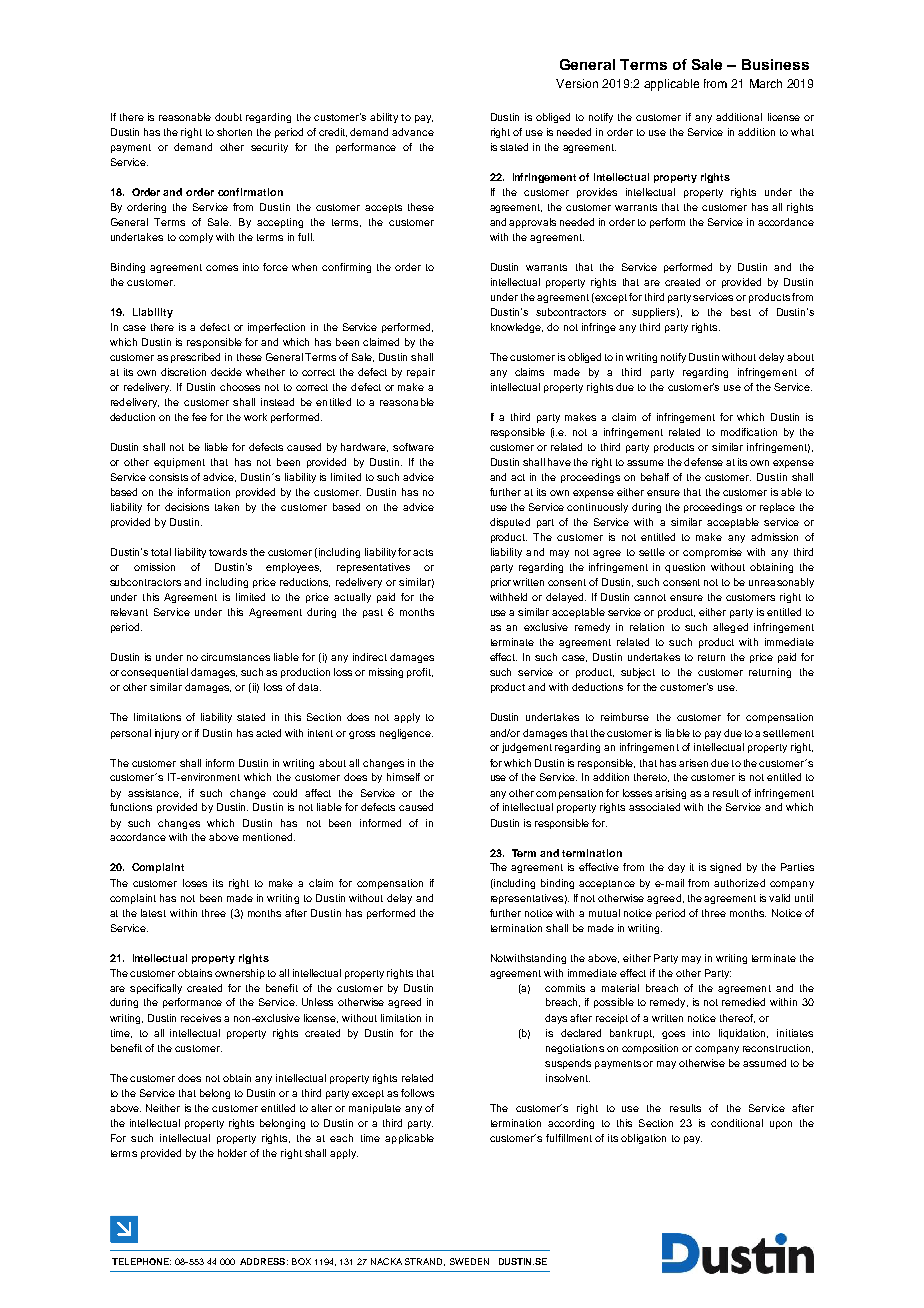 This document has height=1308, width=924. I want to click on commits, so click(565, 988).
